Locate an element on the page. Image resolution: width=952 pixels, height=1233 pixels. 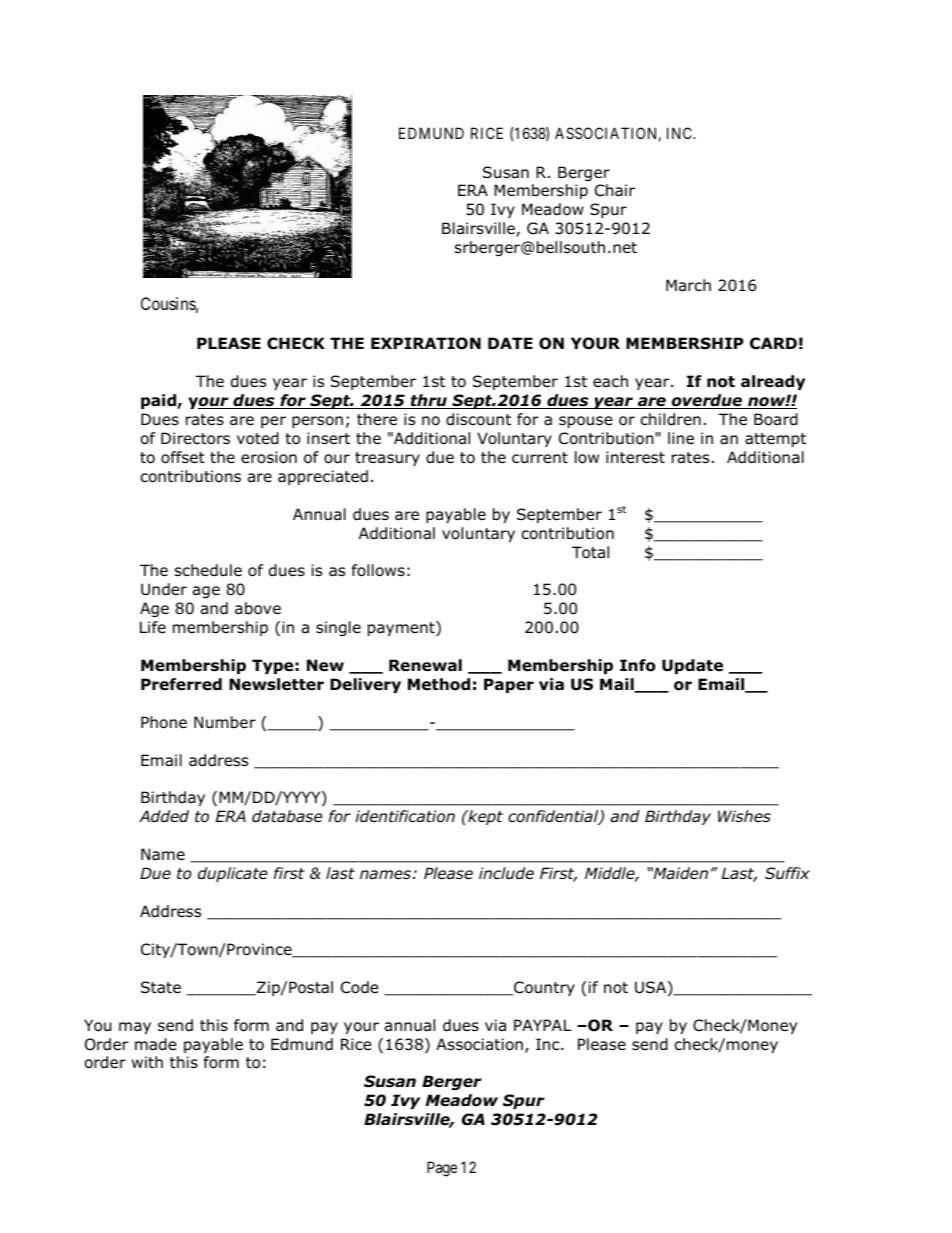
duplicate is located at coordinates (233, 874).
